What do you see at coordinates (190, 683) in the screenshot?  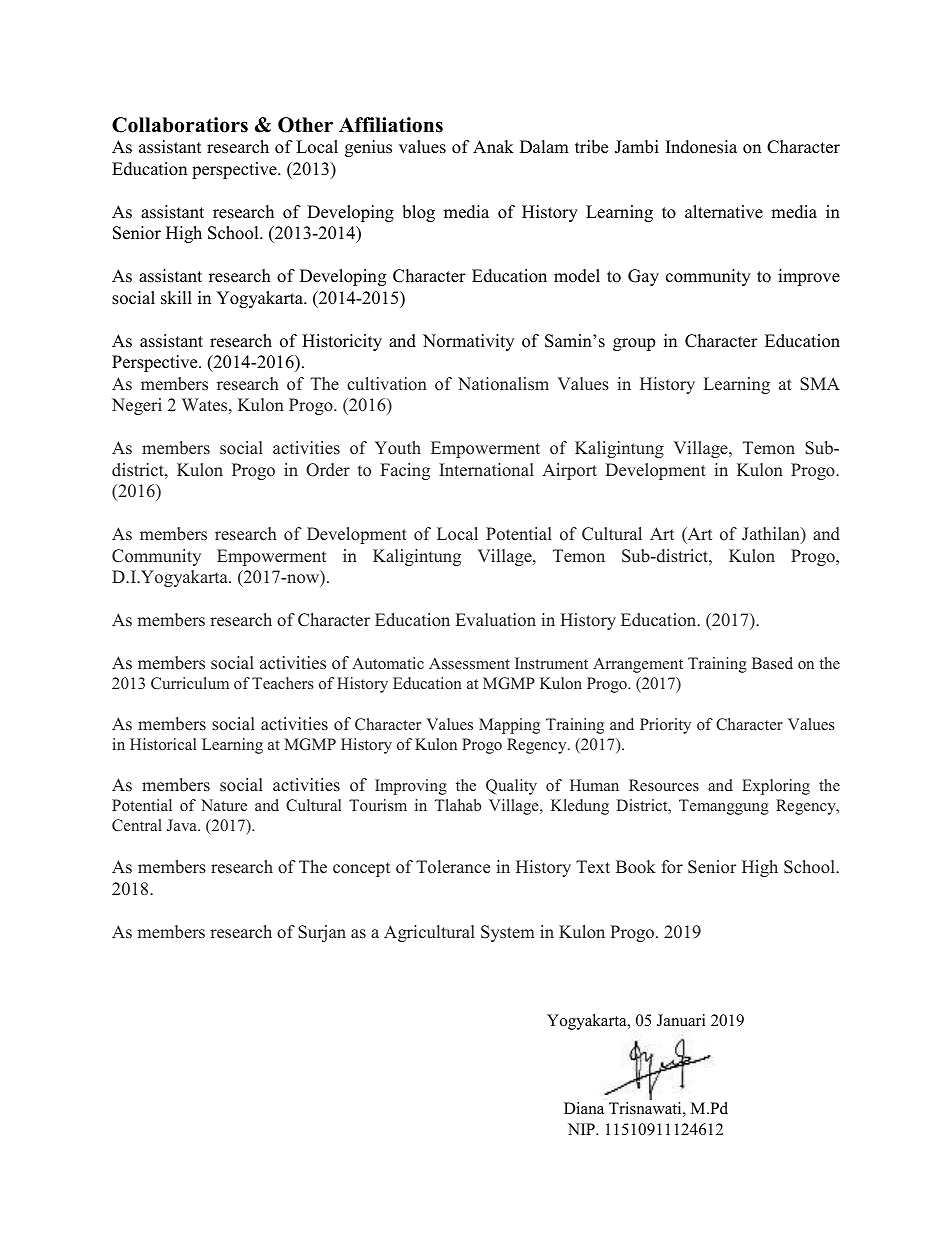 I see `Curriculum` at bounding box center [190, 683].
